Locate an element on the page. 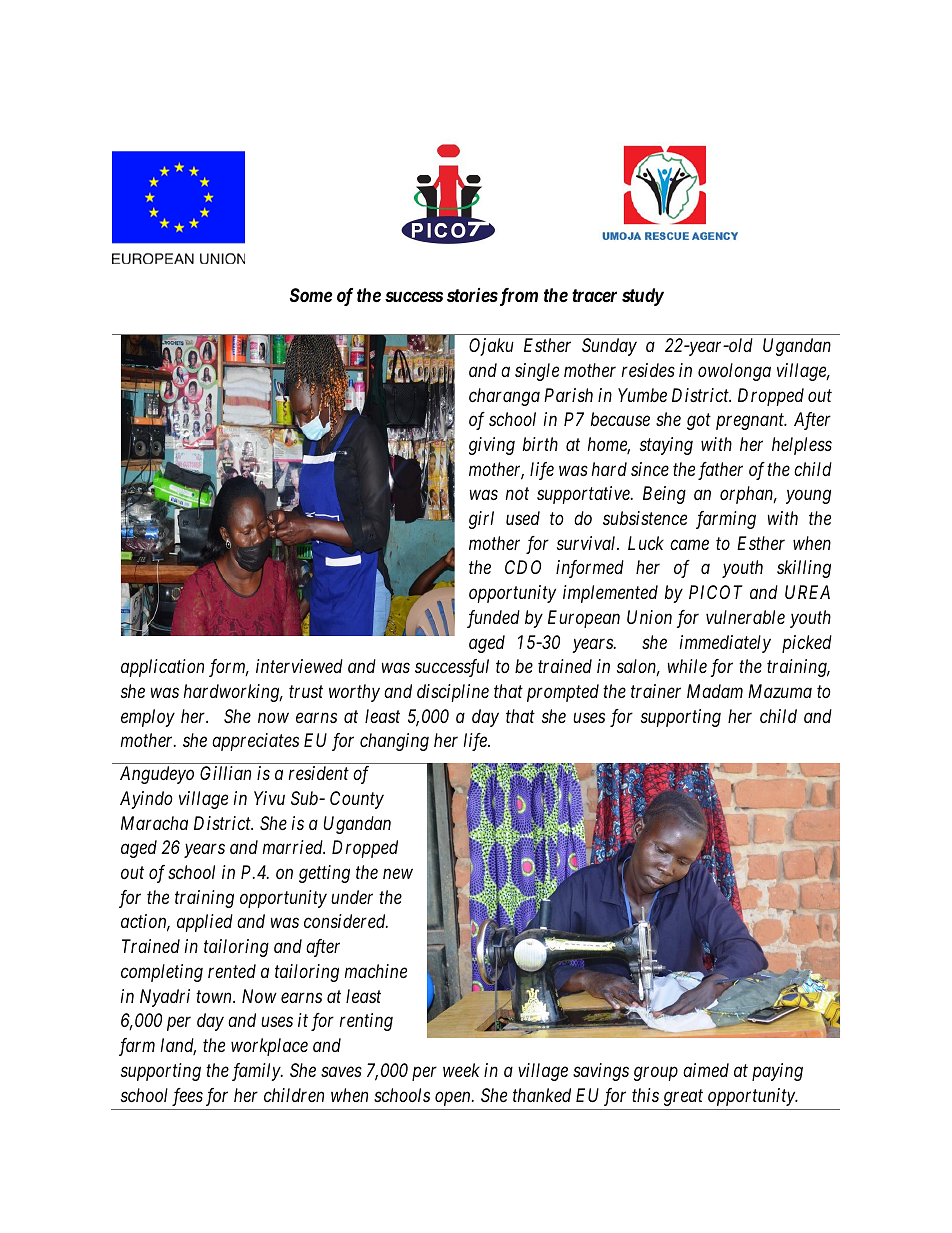 This page has height=1233, width=952. came is located at coordinates (689, 545).
